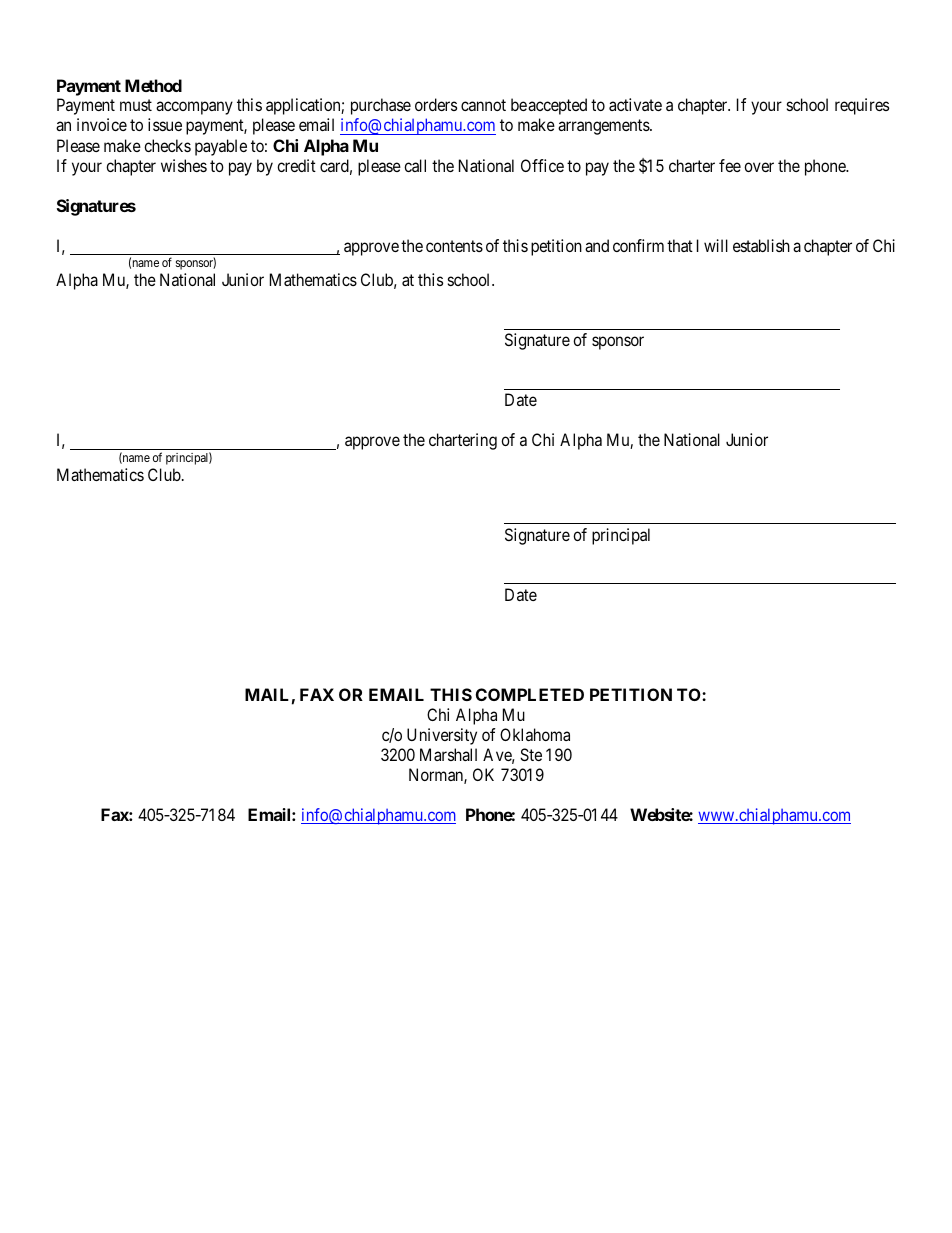 This image has height=1233, width=952. I want to click on requires, so click(862, 106).
